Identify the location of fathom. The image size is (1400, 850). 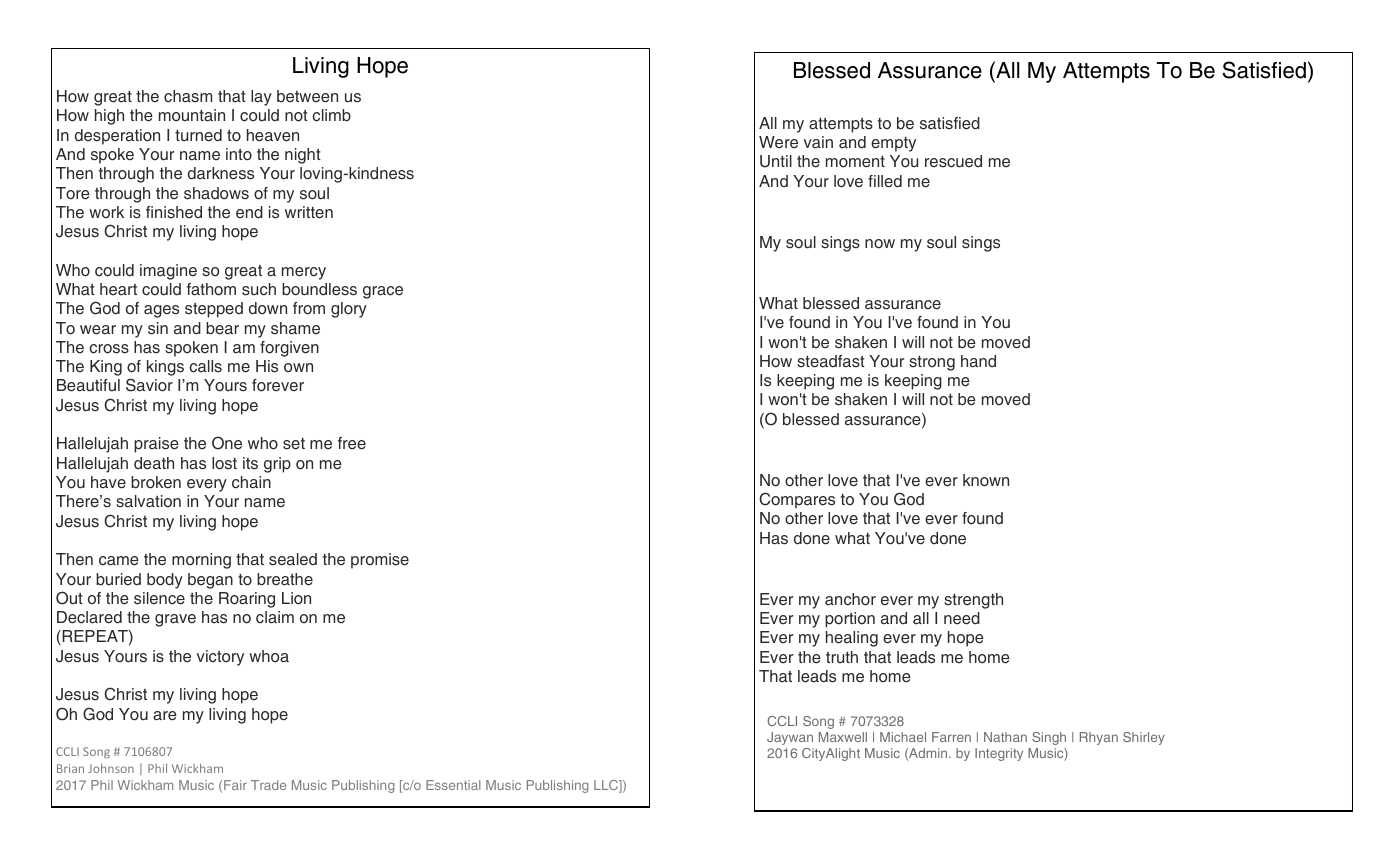
(211, 289).
